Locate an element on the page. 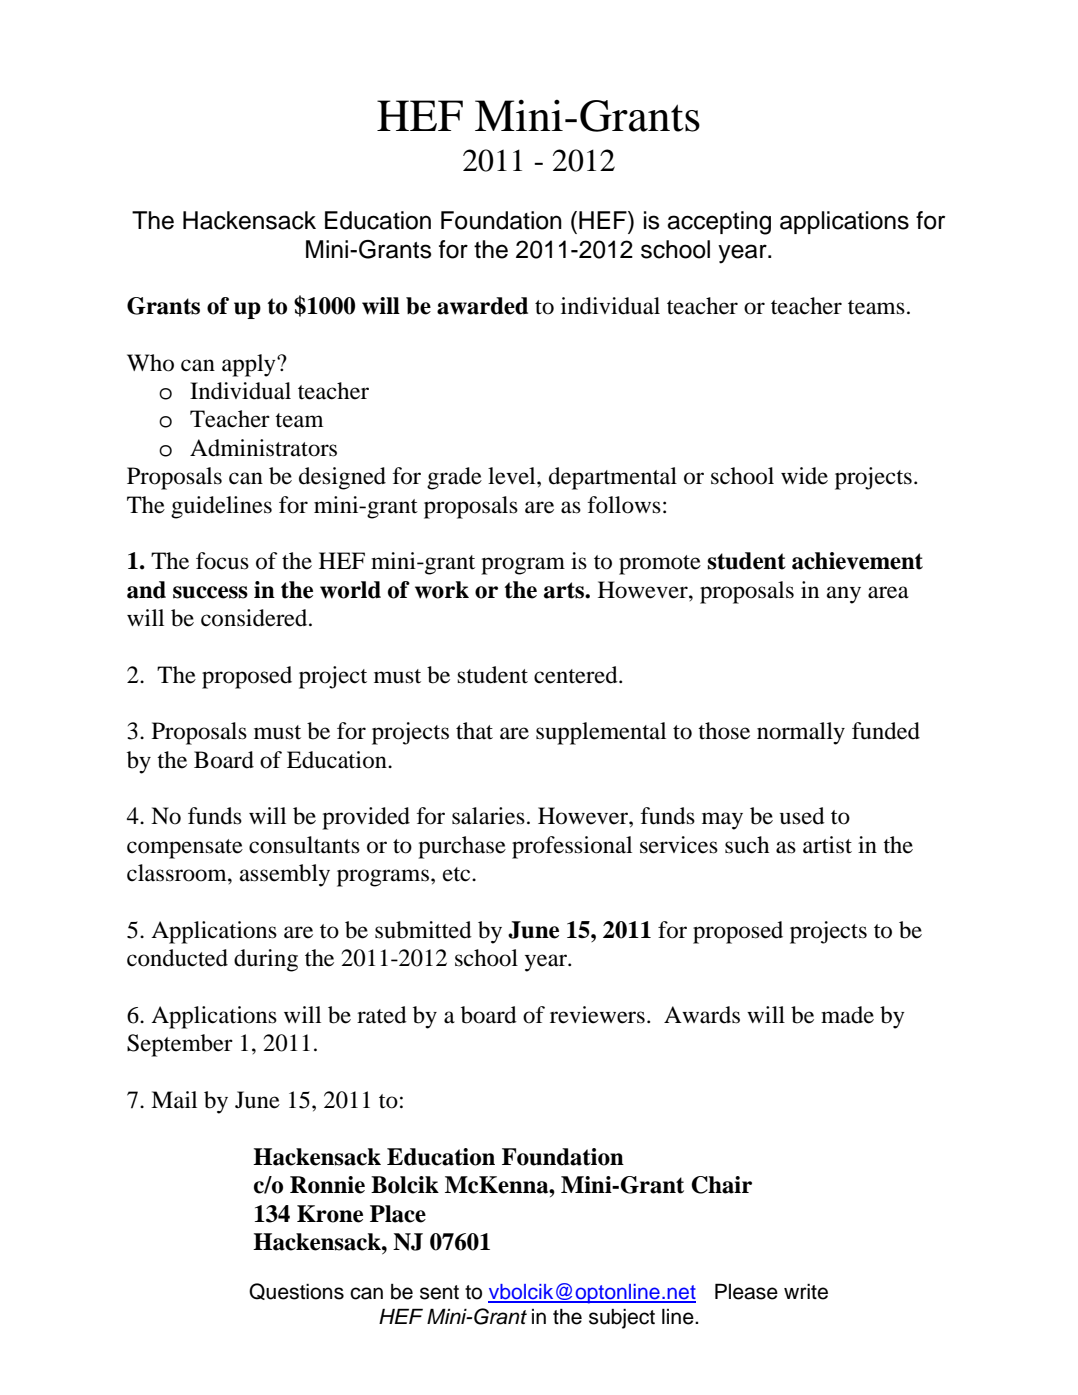 Image resolution: width=1078 pixels, height=1395 pixels. level is located at coordinates (513, 476).
